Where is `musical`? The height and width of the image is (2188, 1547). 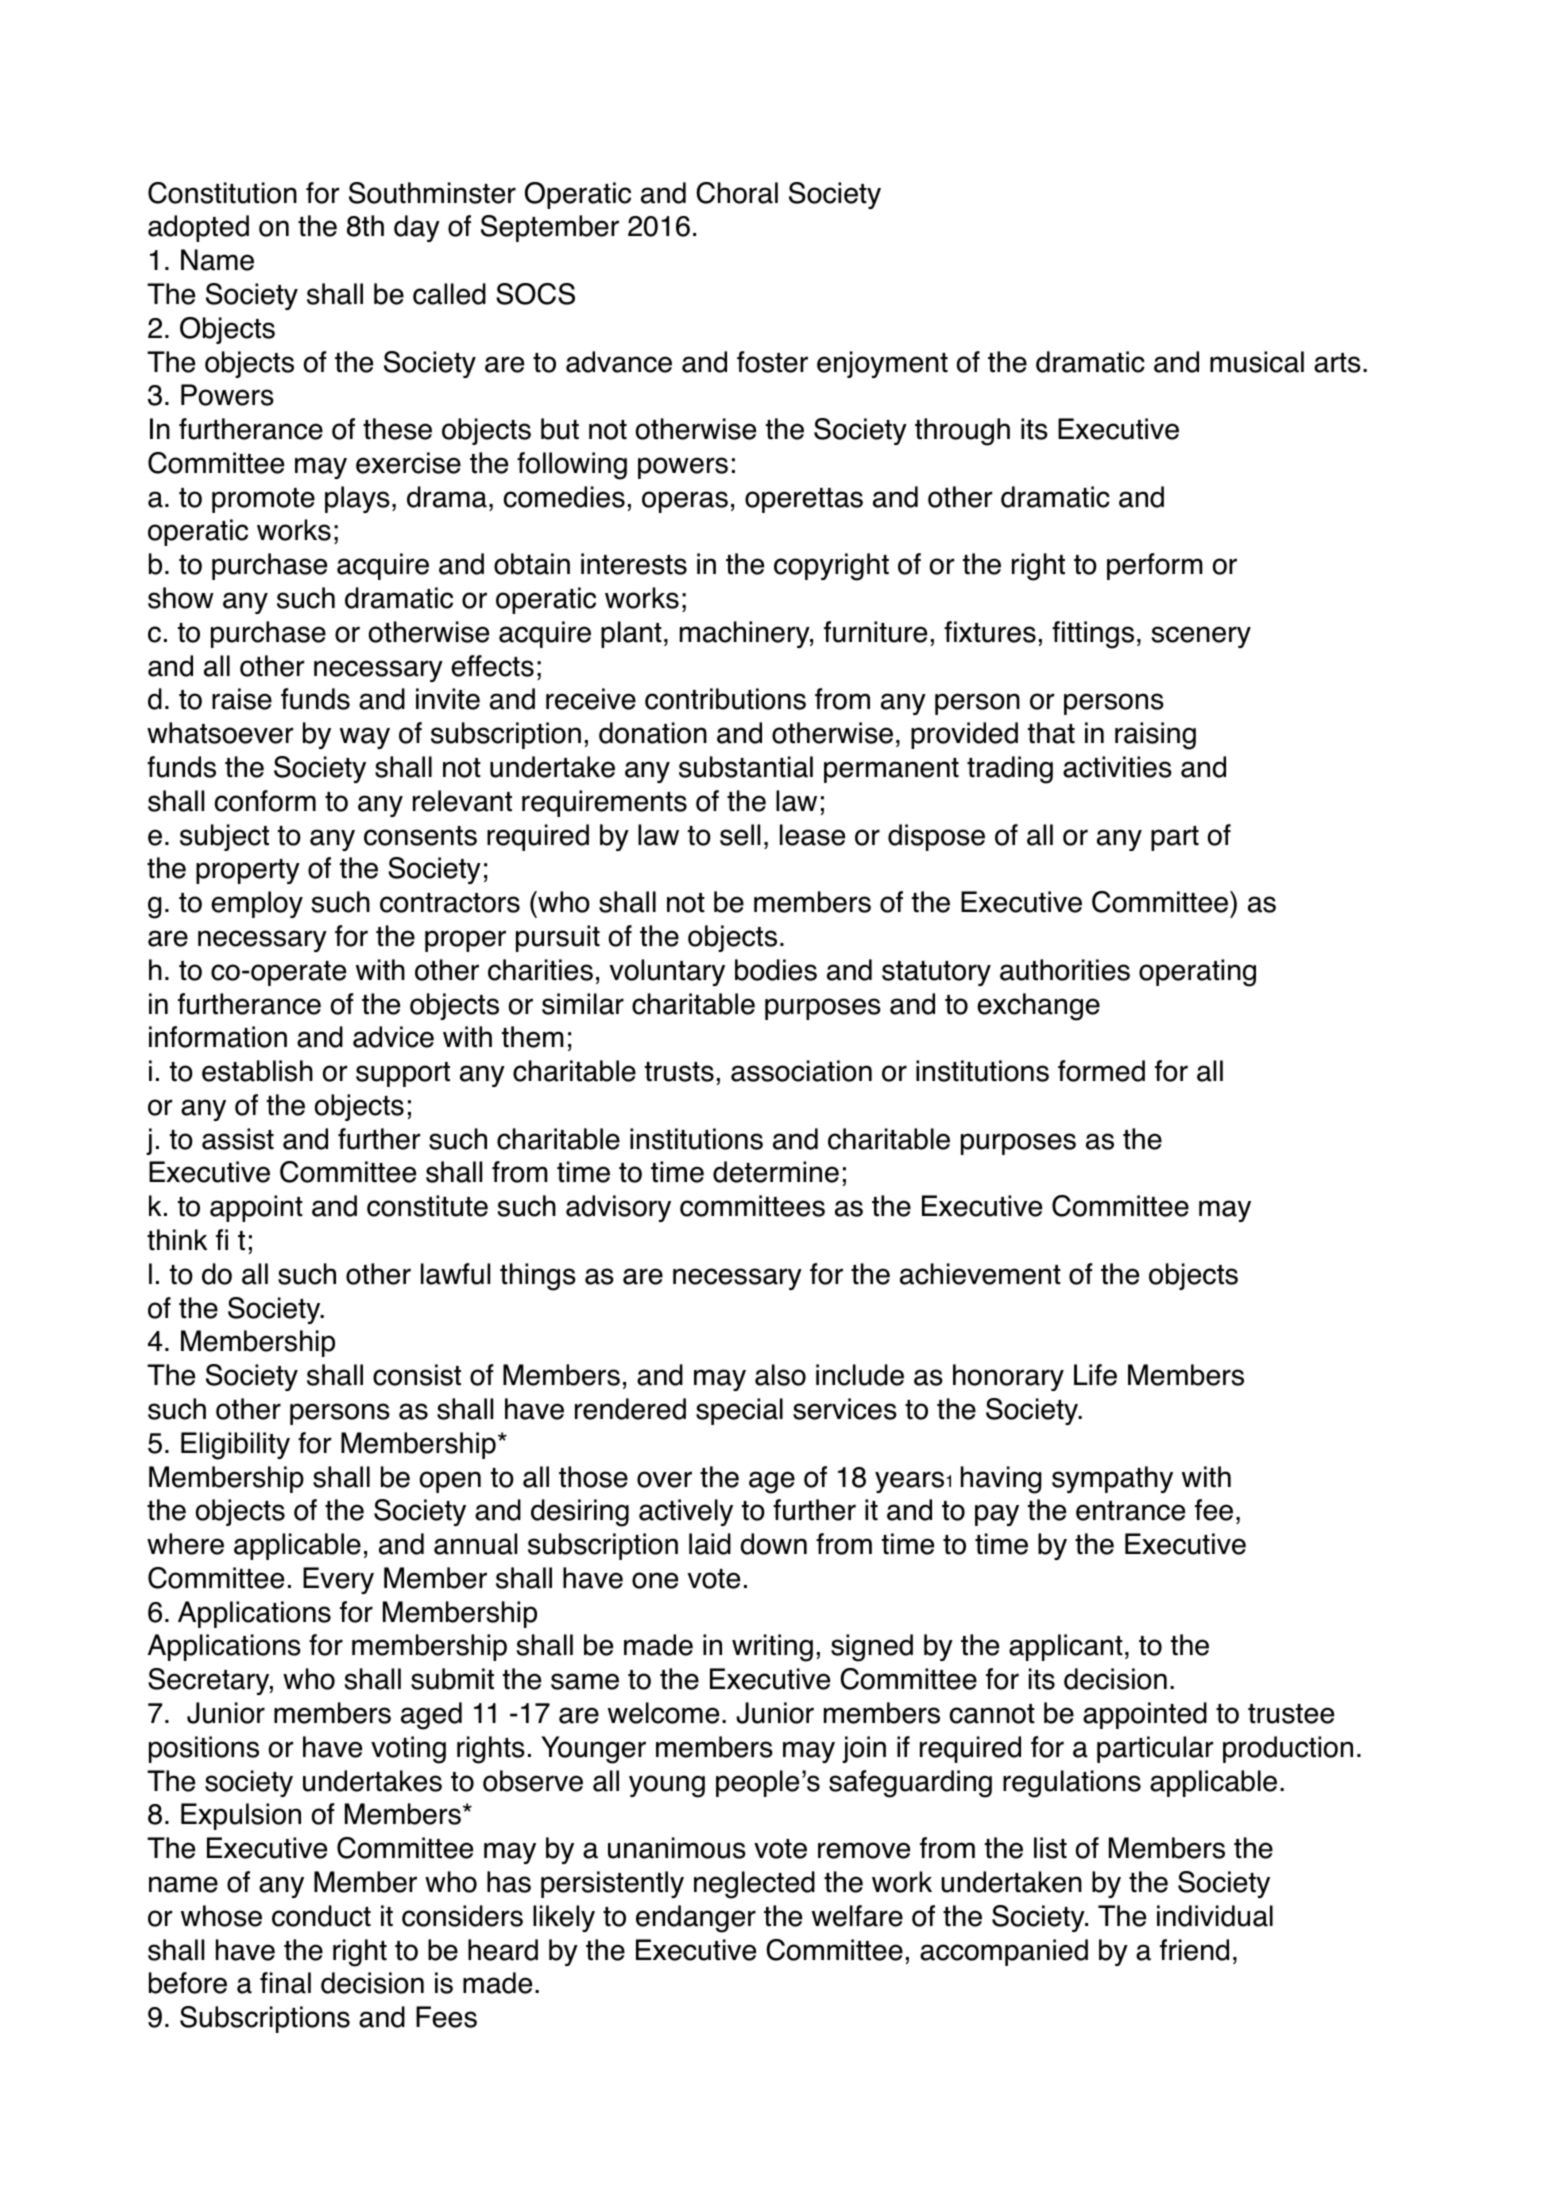 musical is located at coordinates (1257, 362).
